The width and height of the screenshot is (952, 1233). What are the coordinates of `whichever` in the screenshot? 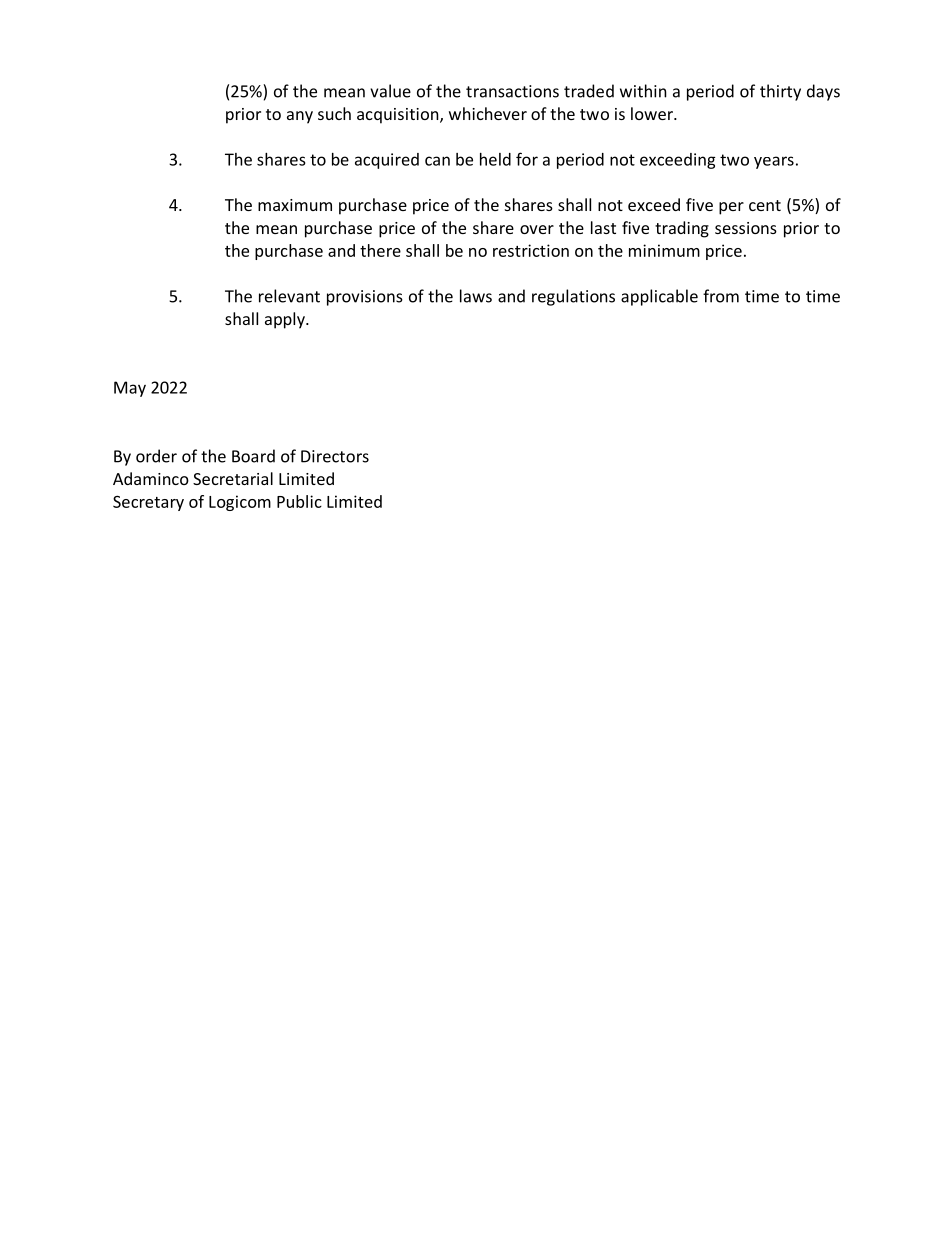 It's located at (488, 113).
